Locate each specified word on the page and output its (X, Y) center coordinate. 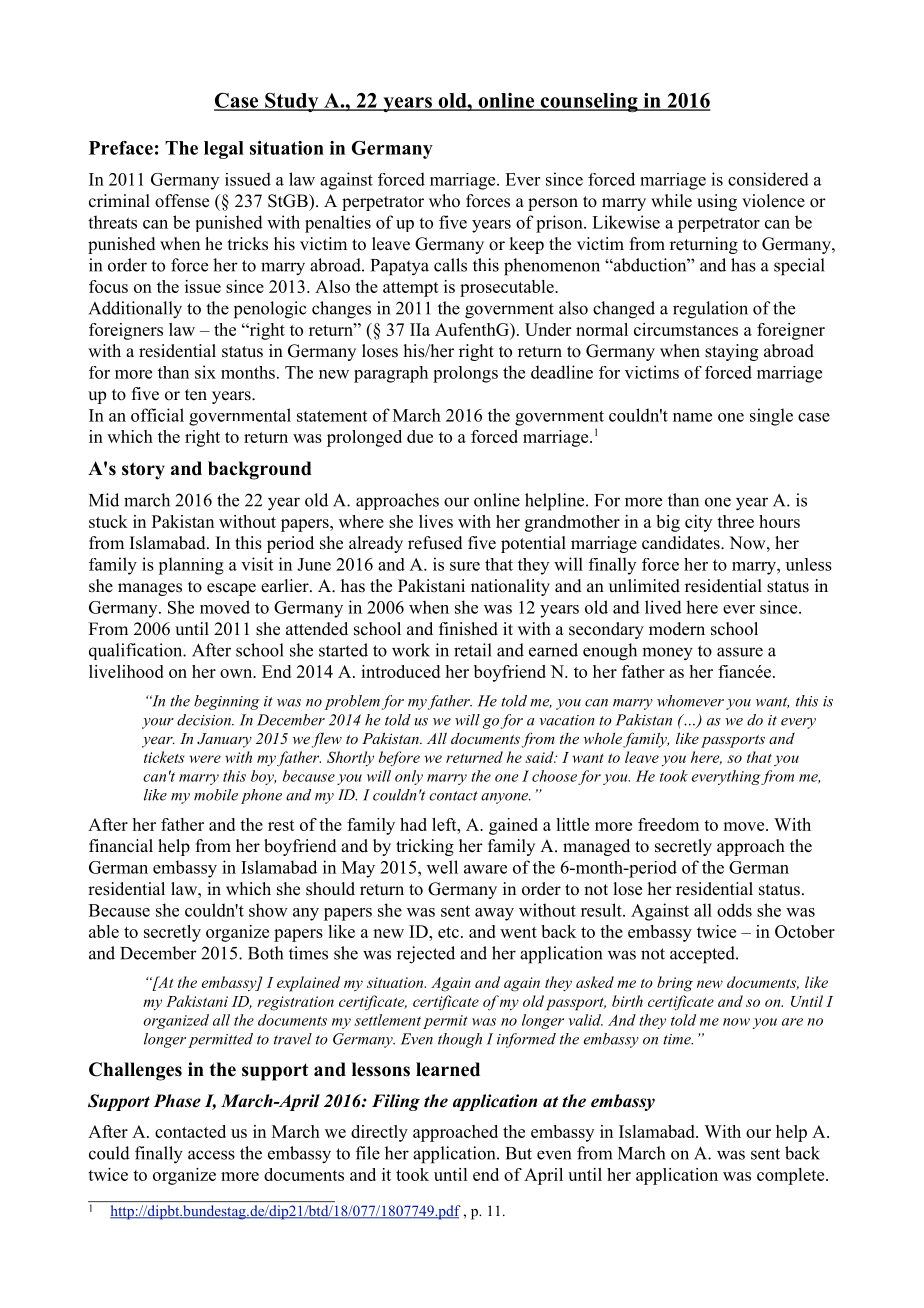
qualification (137, 651)
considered (768, 179)
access (211, 1155)
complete (792, 1176)
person (553, 204)
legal (224, 150)
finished (468, 629)
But (519, 1153)
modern (677, 629)
